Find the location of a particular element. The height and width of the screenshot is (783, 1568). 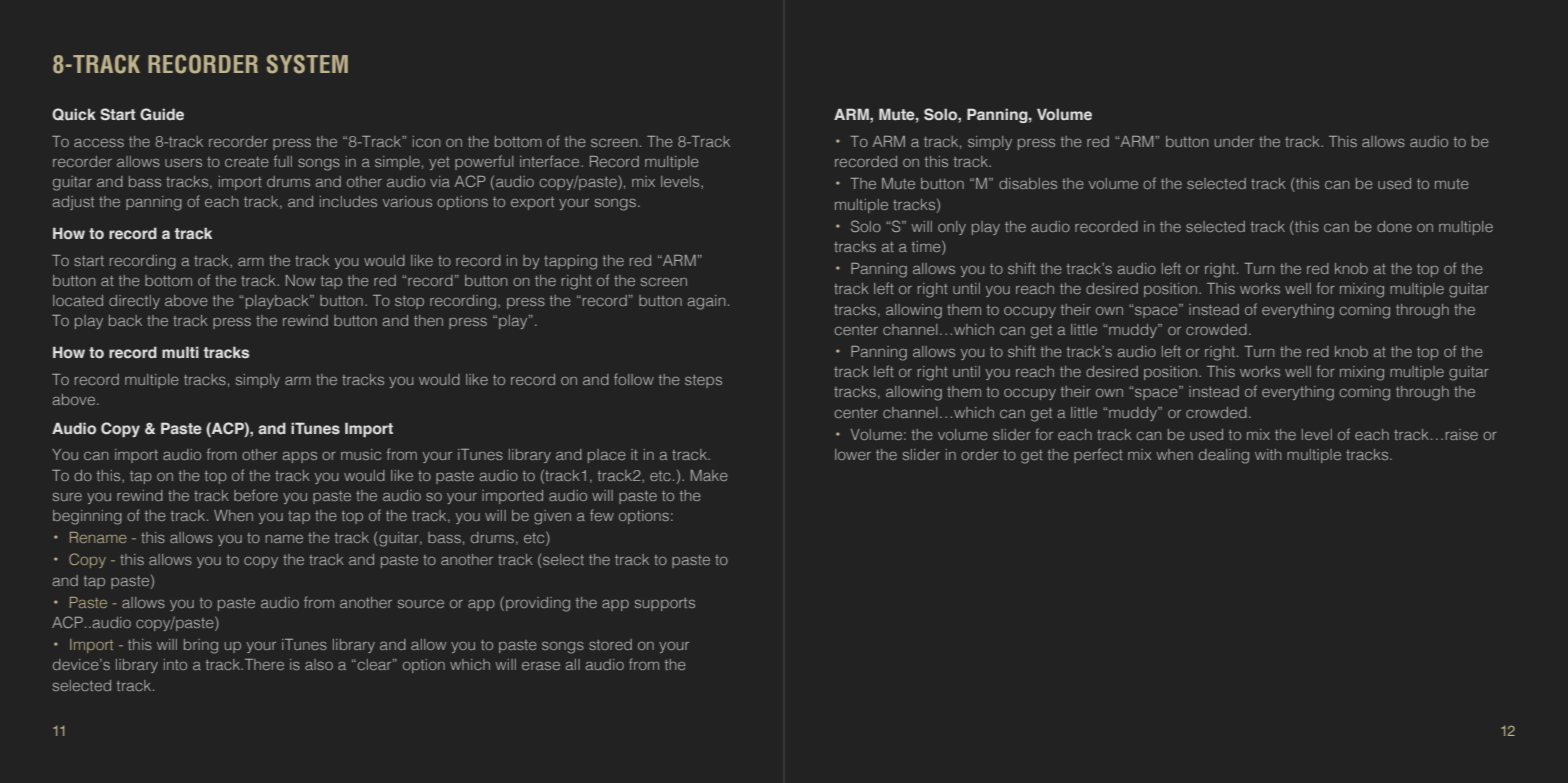

bring is located at coordinates (201, 646).
